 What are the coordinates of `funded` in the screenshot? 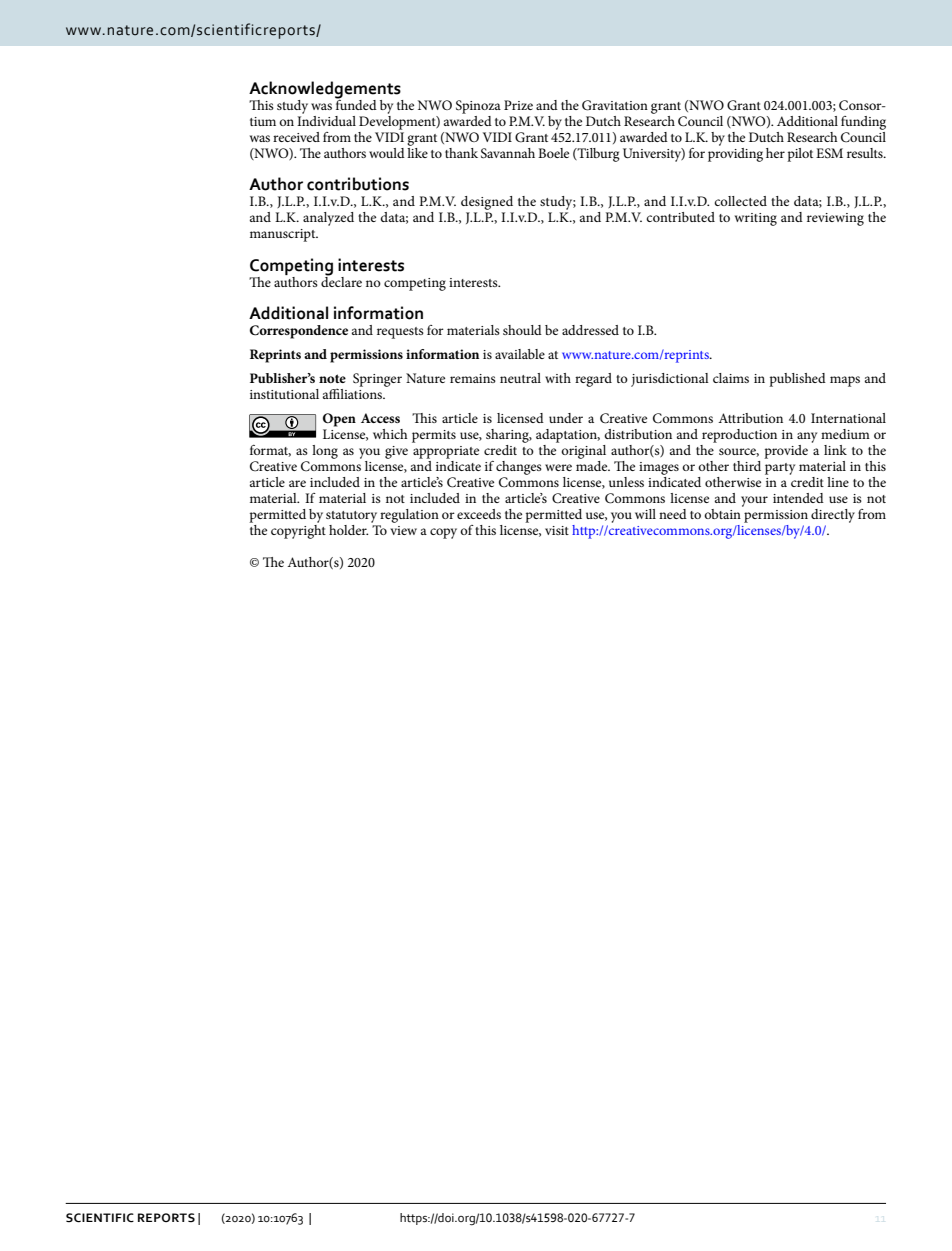 It's located at (356, 103).
